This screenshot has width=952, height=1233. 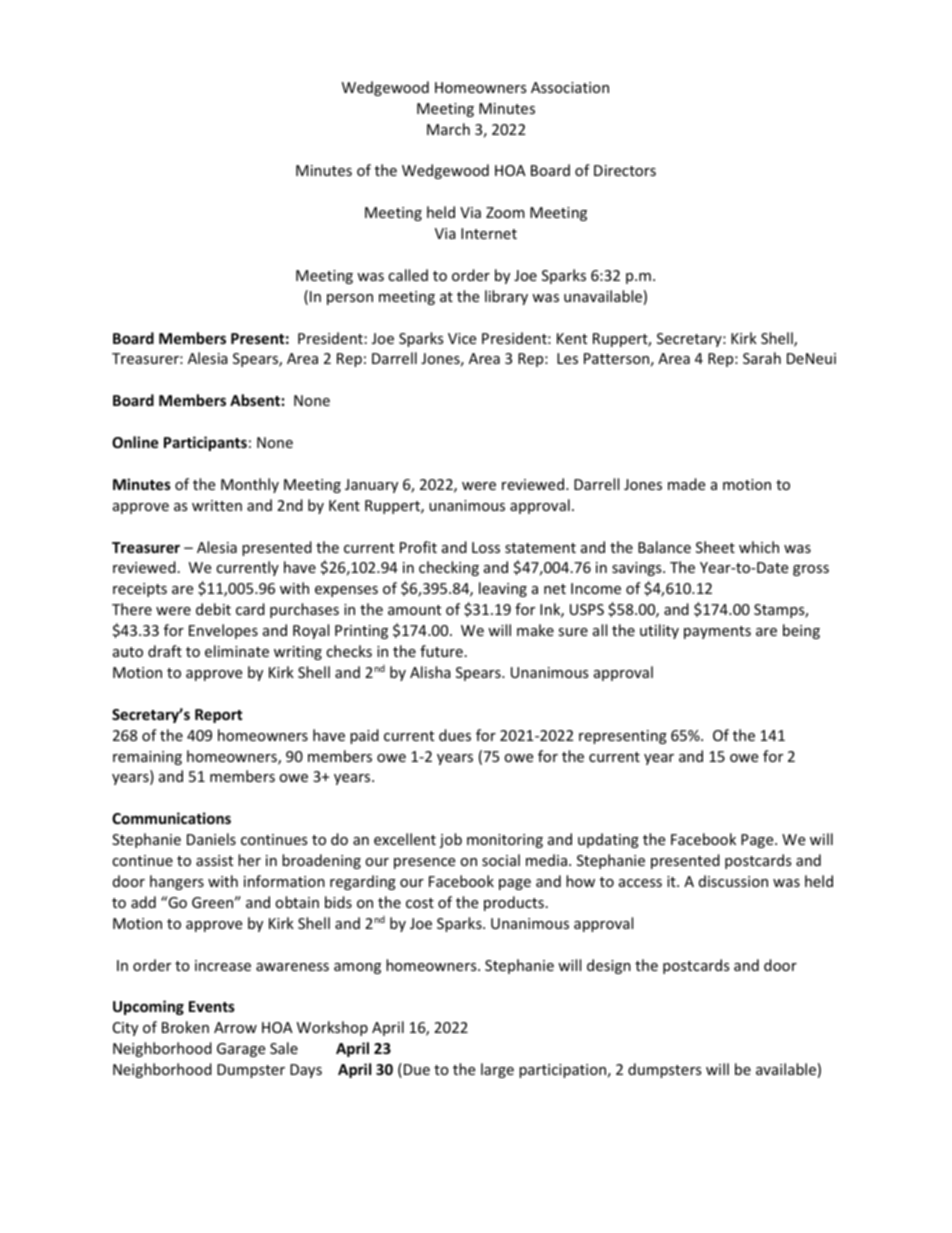 I want to click on Broken, so click(x=185, y=1027).
